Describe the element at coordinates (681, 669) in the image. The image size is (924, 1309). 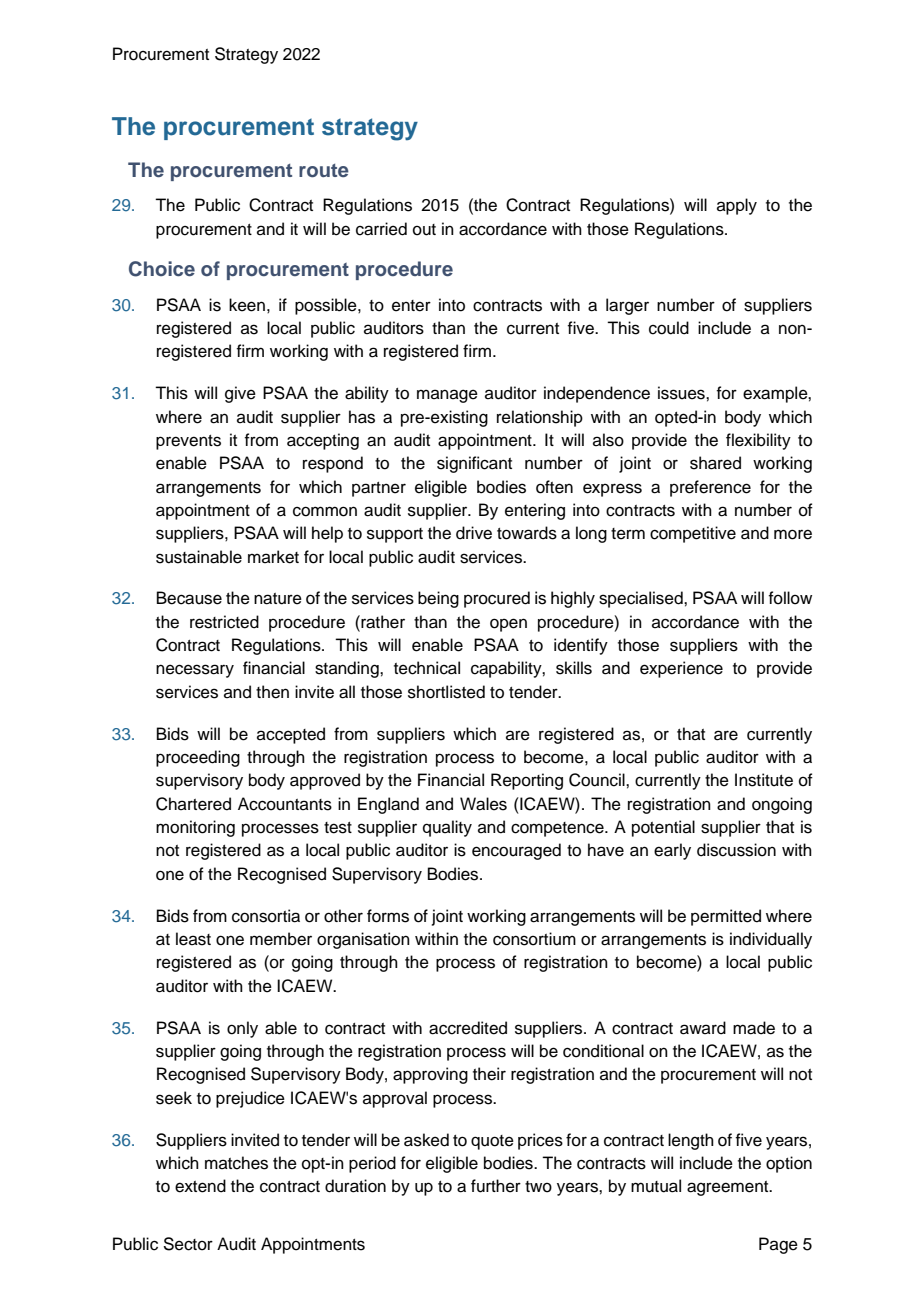
I see `experience` at that location.
